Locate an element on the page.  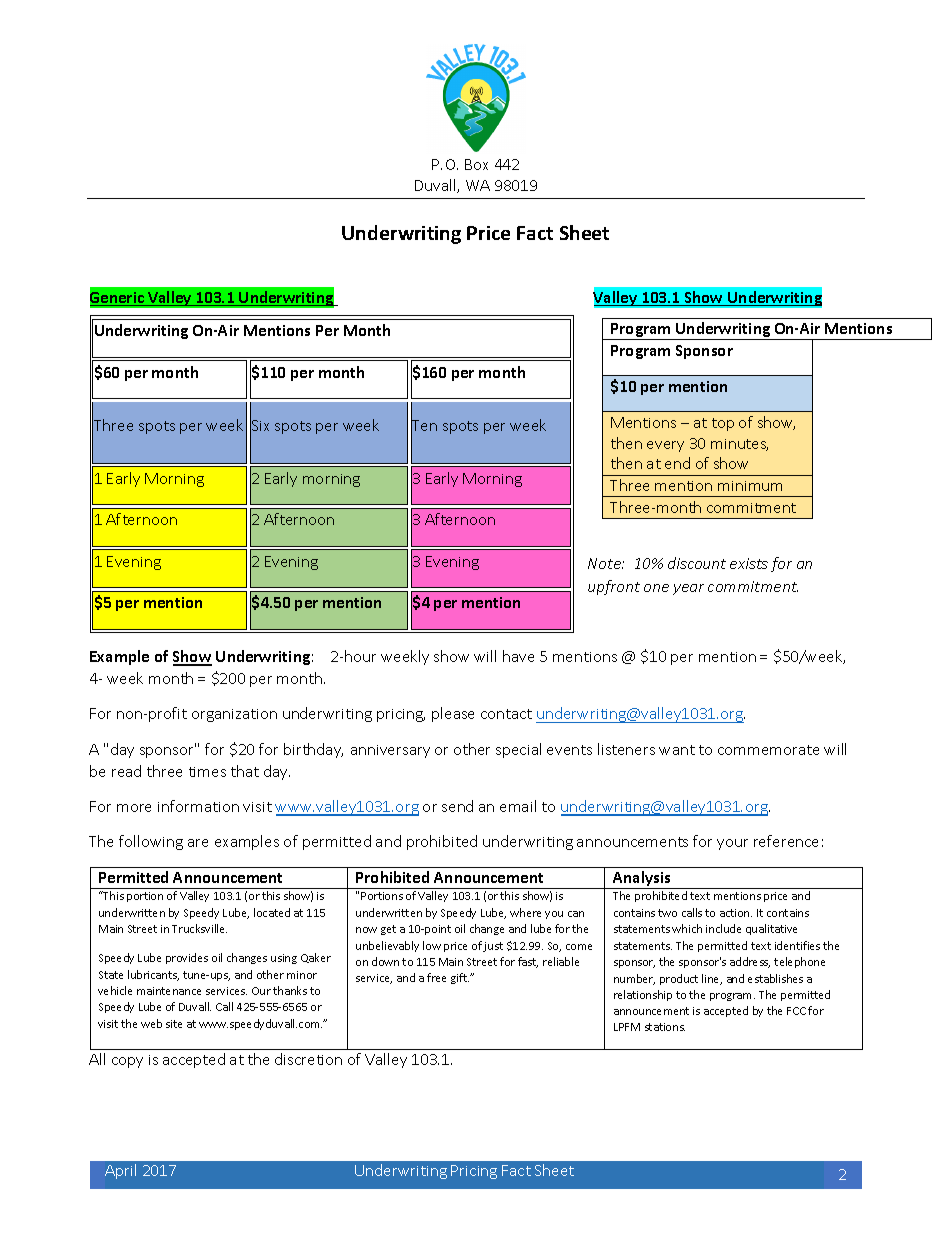
every is located at coordinates (665, 446).
